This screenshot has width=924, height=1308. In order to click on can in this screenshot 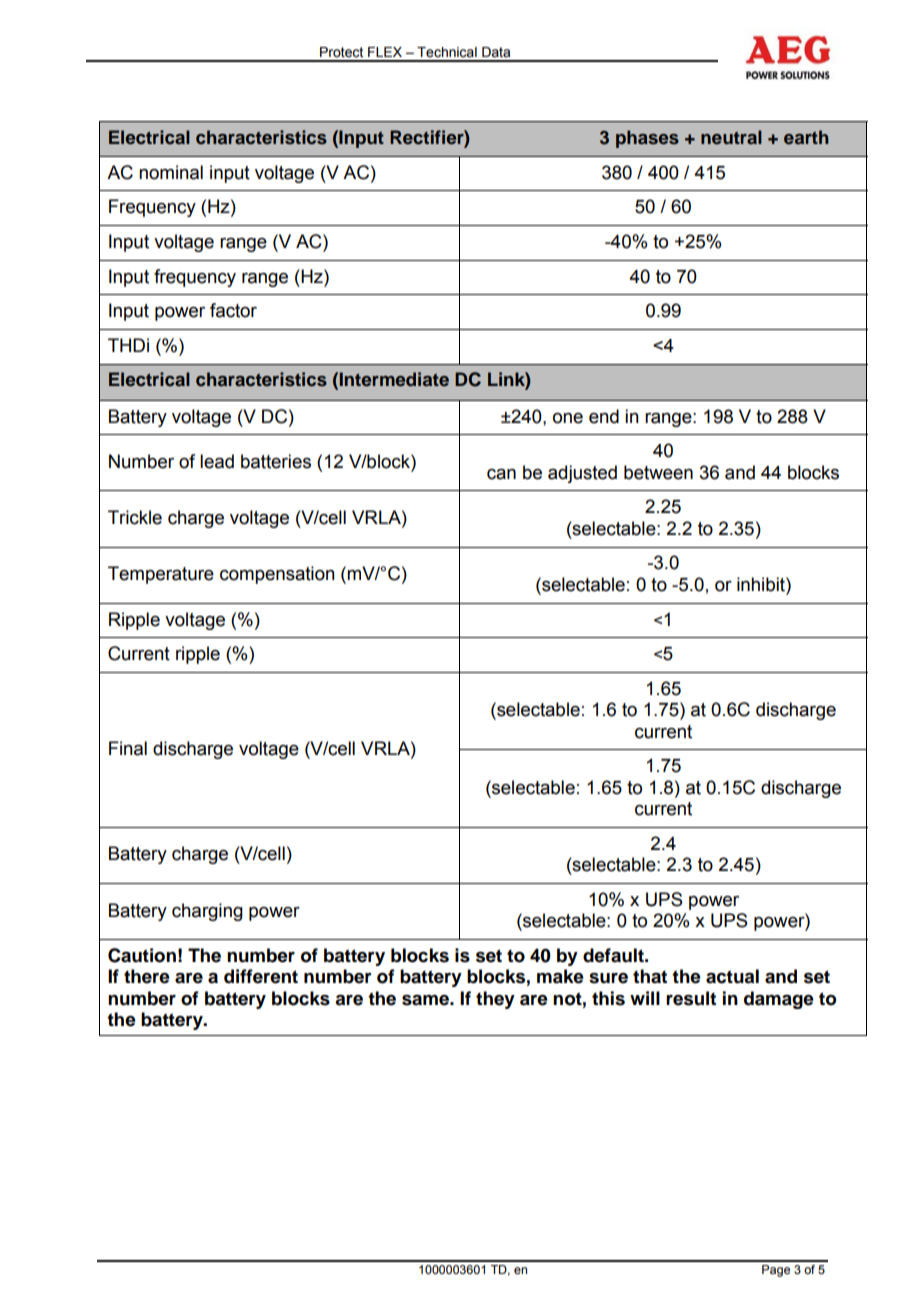, I will do `click(501, 474)`.
